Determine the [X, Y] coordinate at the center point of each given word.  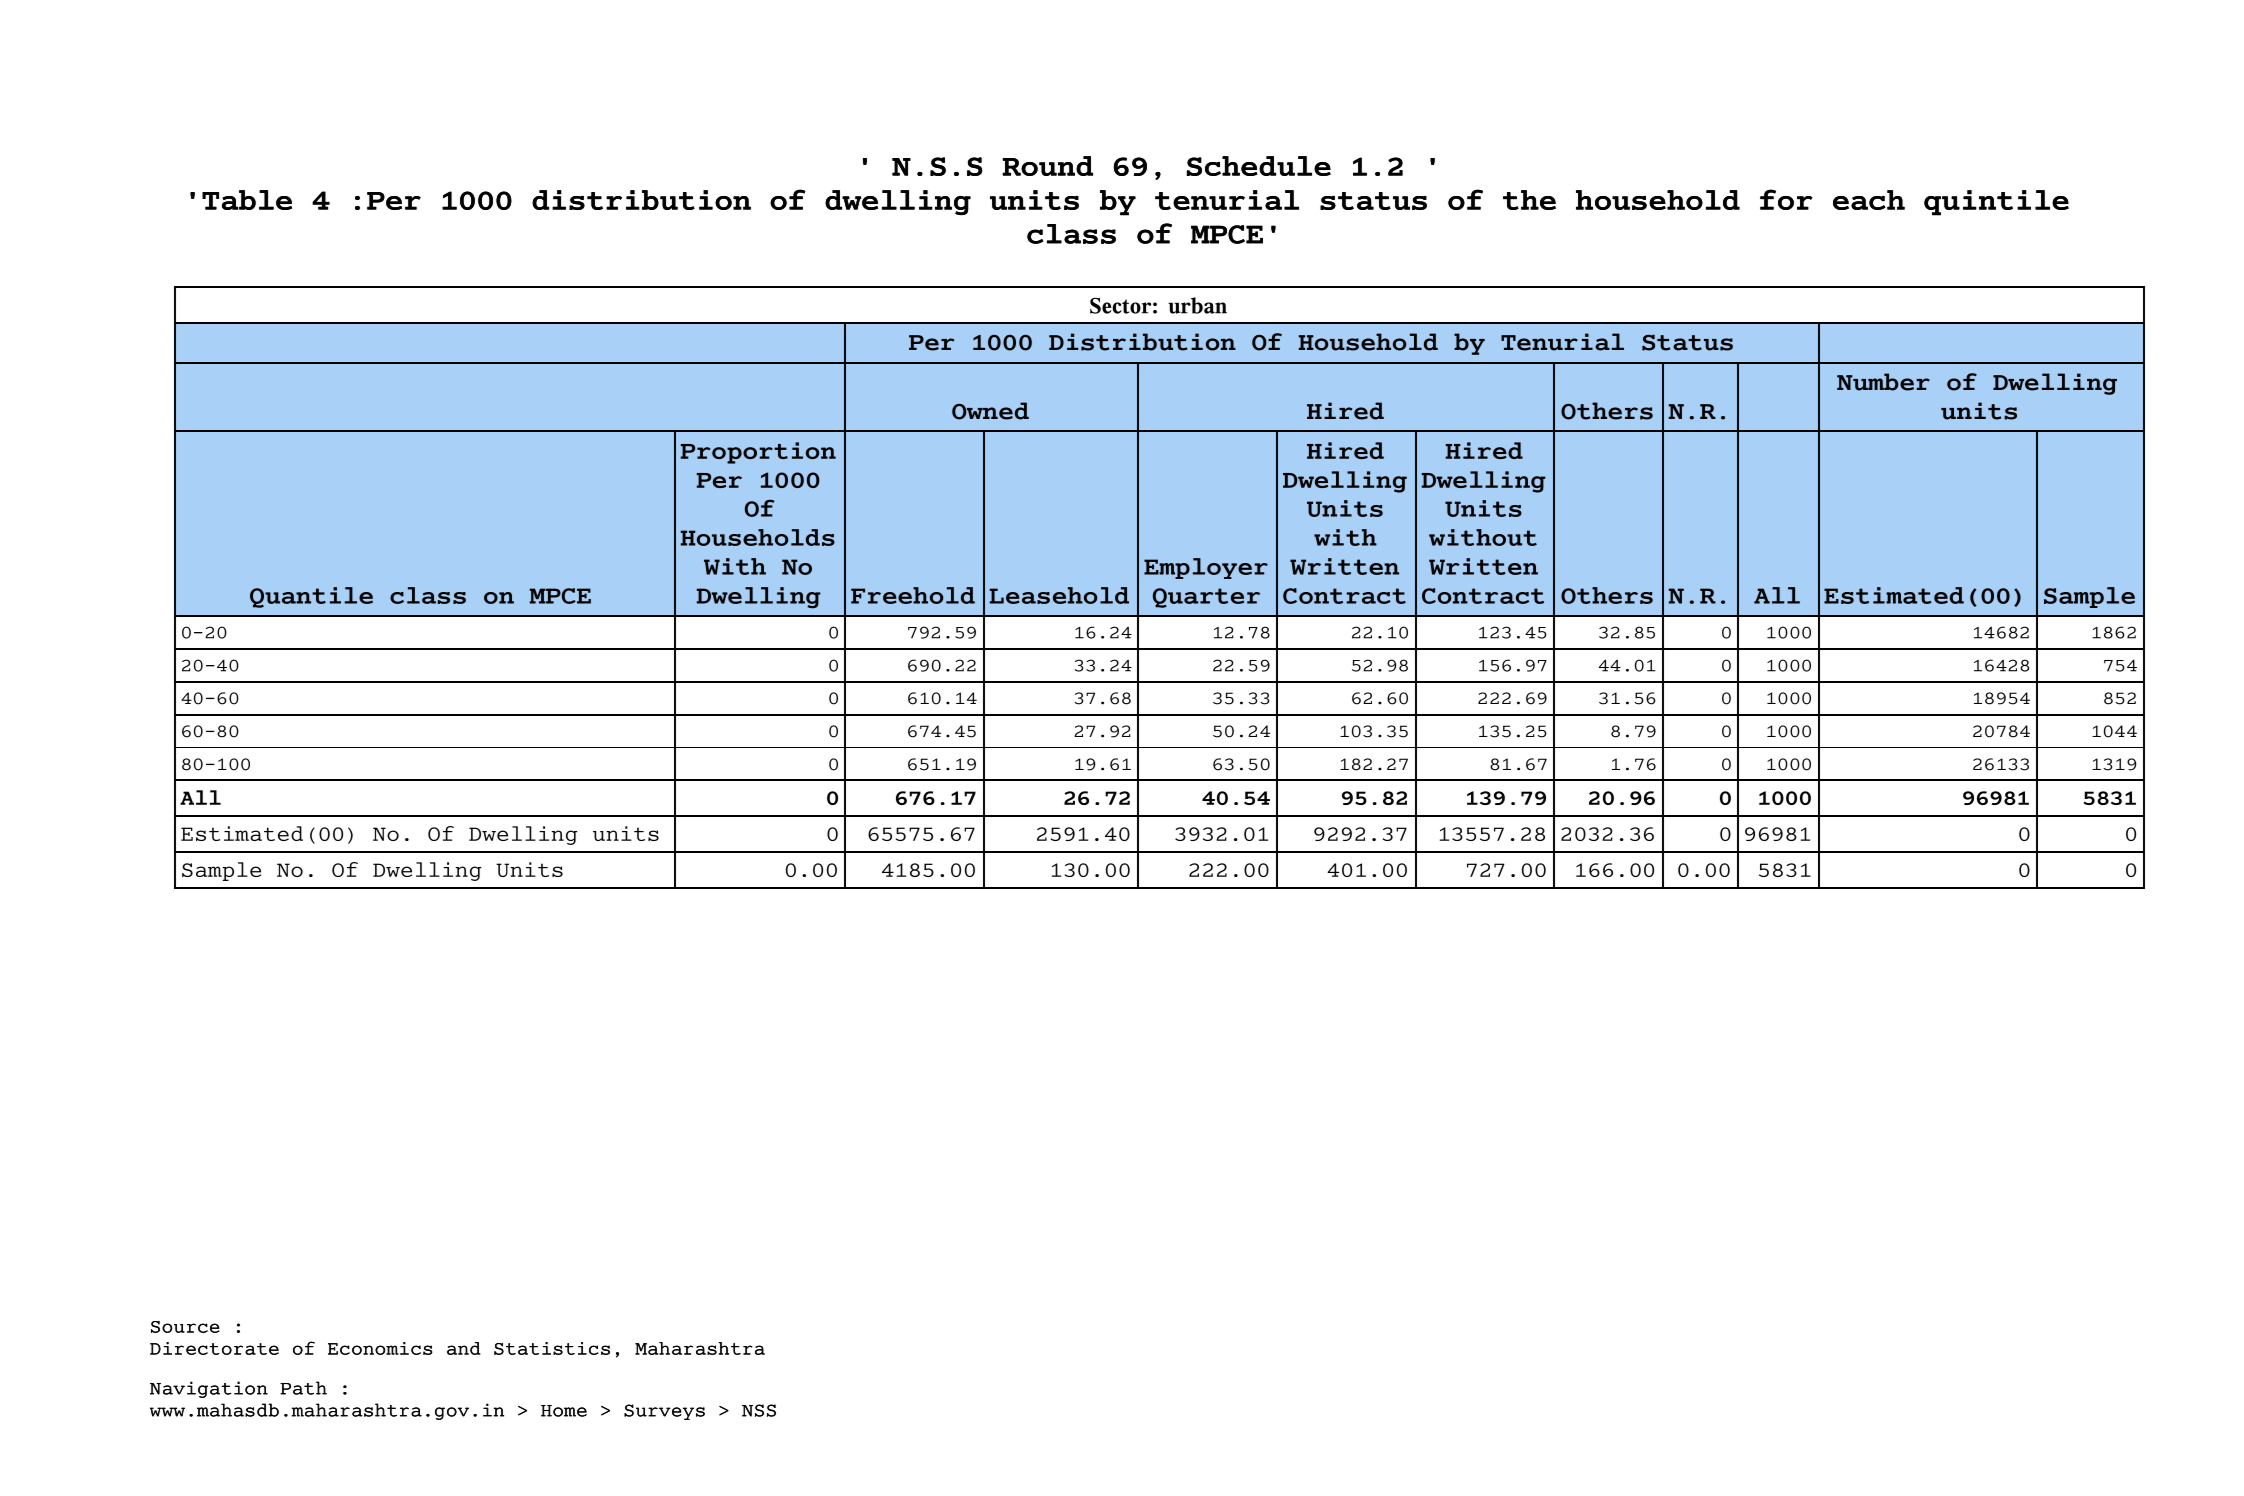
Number [1883, 382]
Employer [1206, 568]
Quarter [1206, 598]
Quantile [311, 597]
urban [1197, 305]
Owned [990, 411]
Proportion [758, 453]
